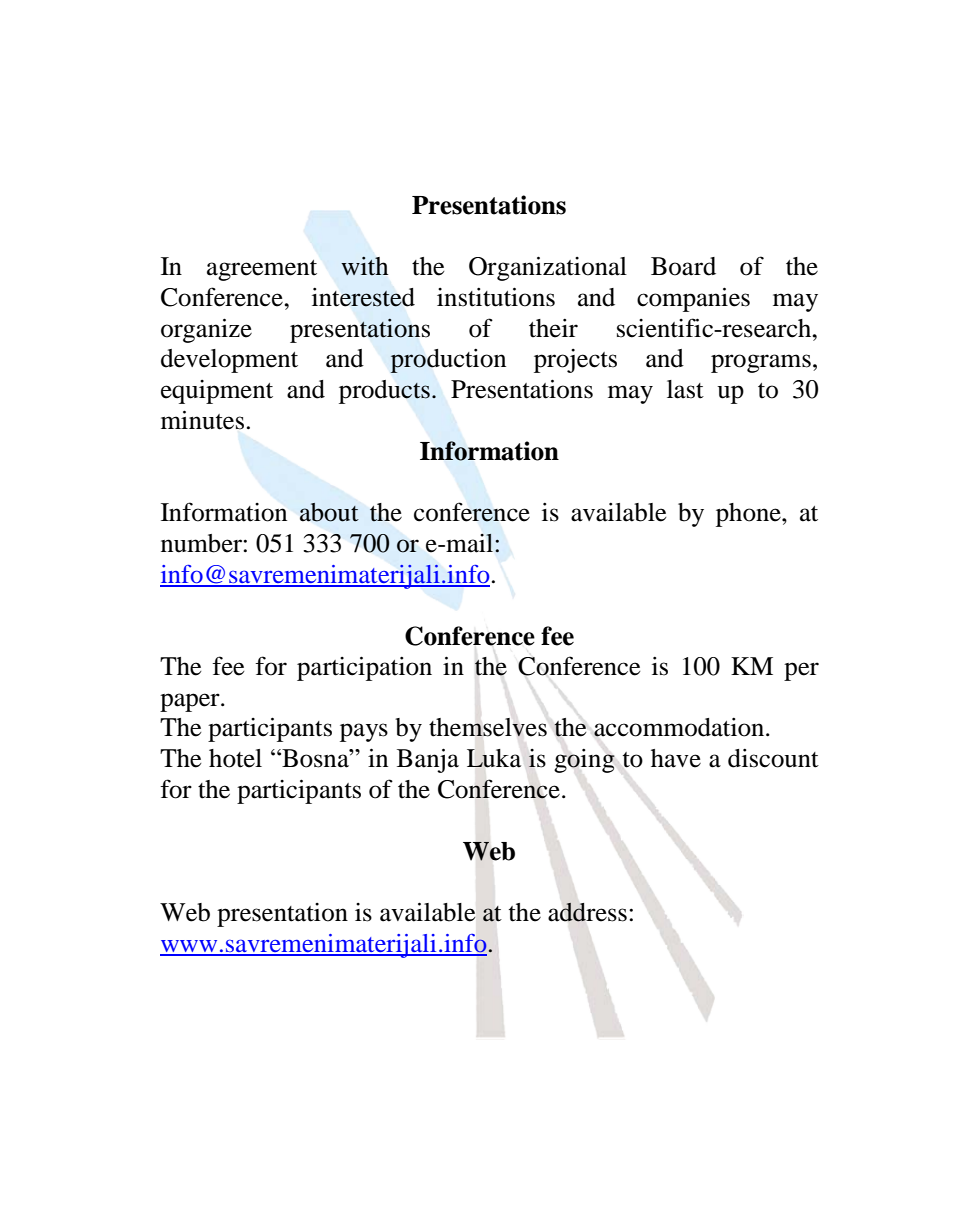 Image resolution: width=979 pixels, height=1232 pixels. I want to click on about, so click(329, 512).
